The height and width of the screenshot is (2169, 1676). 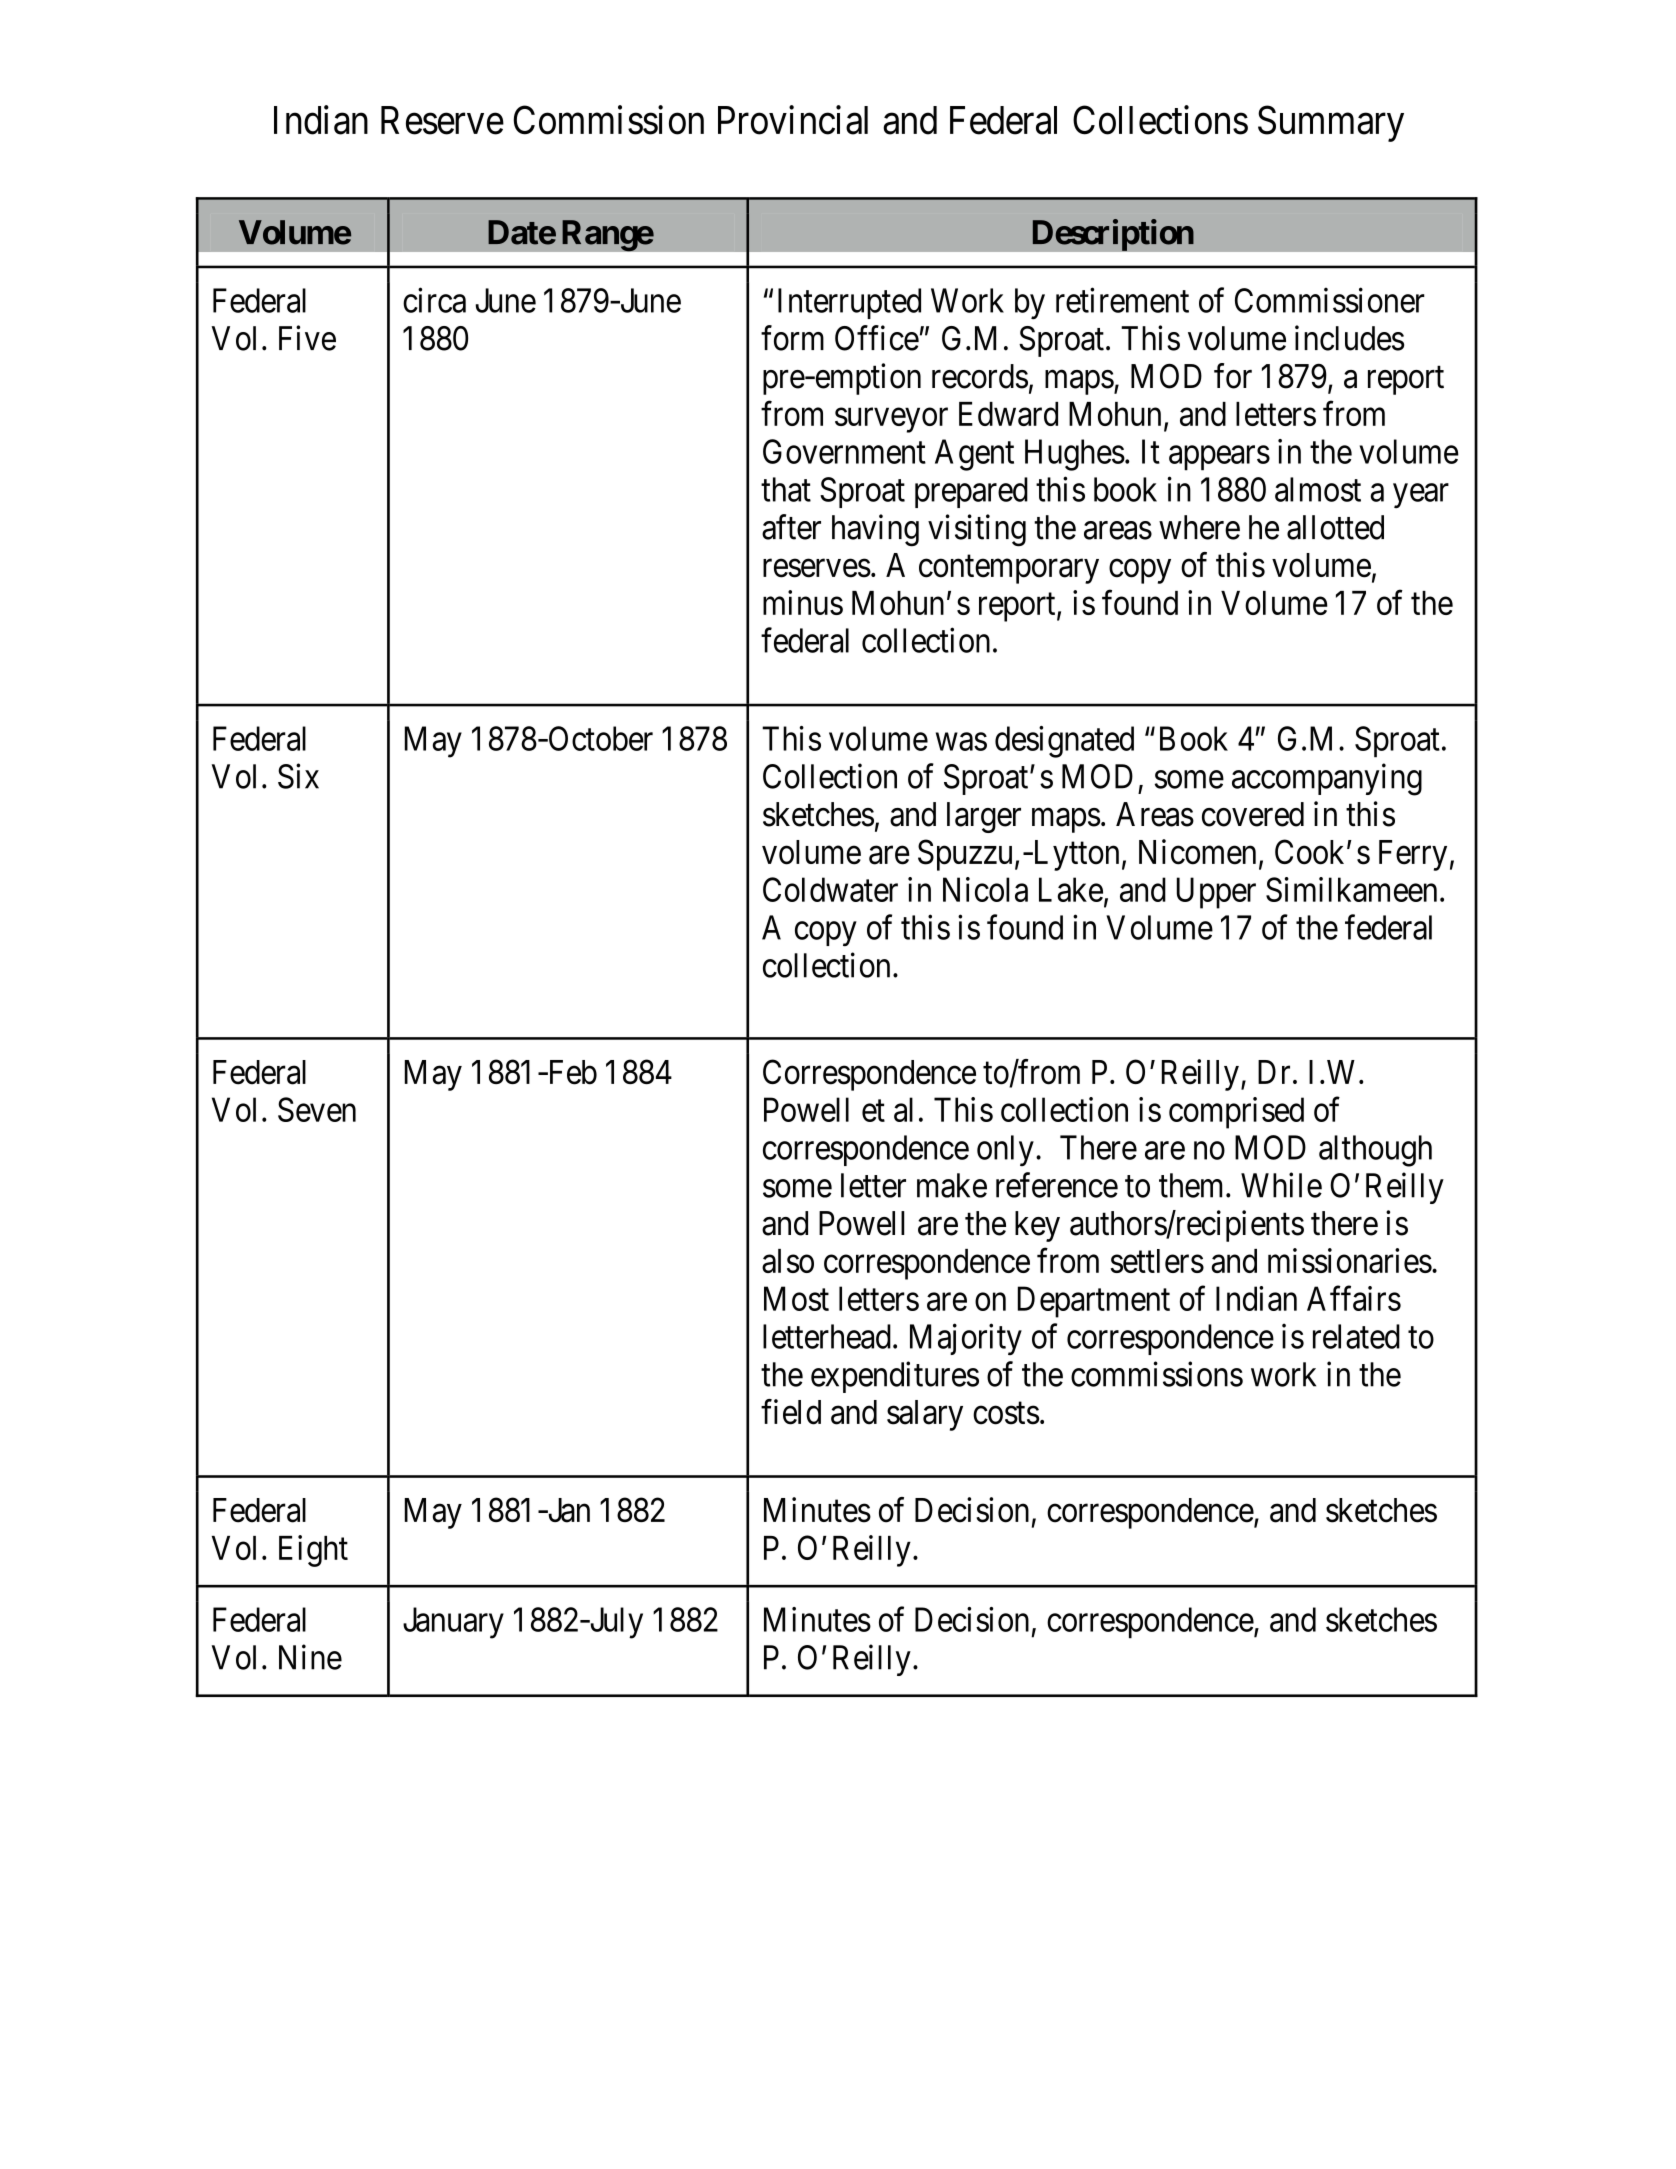 What do you see at coordinates (875, 530) in the screenshot?
I see `having` at bounding box center [875, 530].
